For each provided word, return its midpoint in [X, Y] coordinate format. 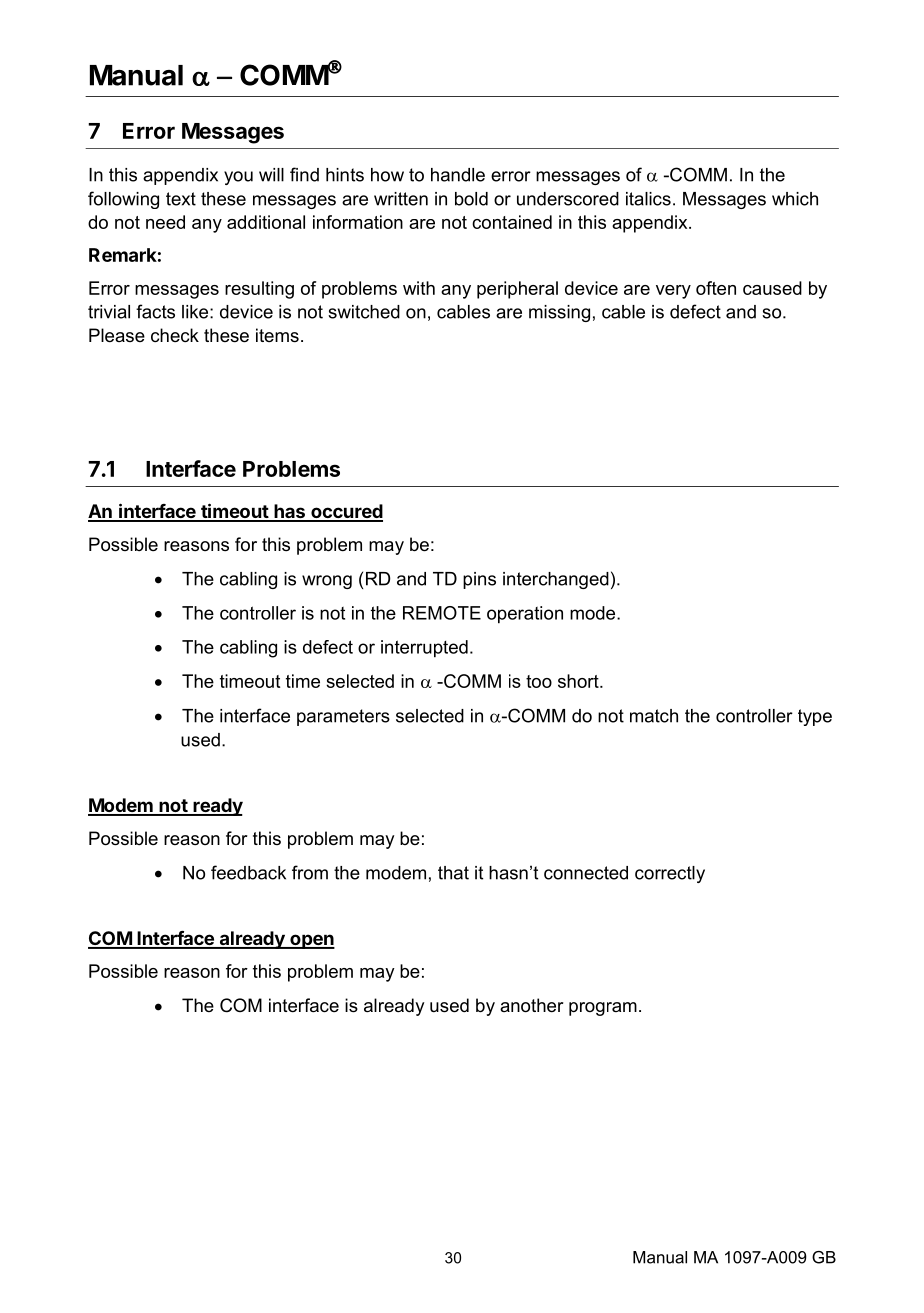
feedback [248, 872]
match [654, 716]
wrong [327, 582]
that [453, 873]
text [181, 199]
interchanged [556, 580]
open [311, 941]
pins [479, 580]
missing [559, 313]
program [603, 1009]
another [532, 1005]
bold [471, 199]
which [795, 199]
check [175, 335]
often [716, 288]
